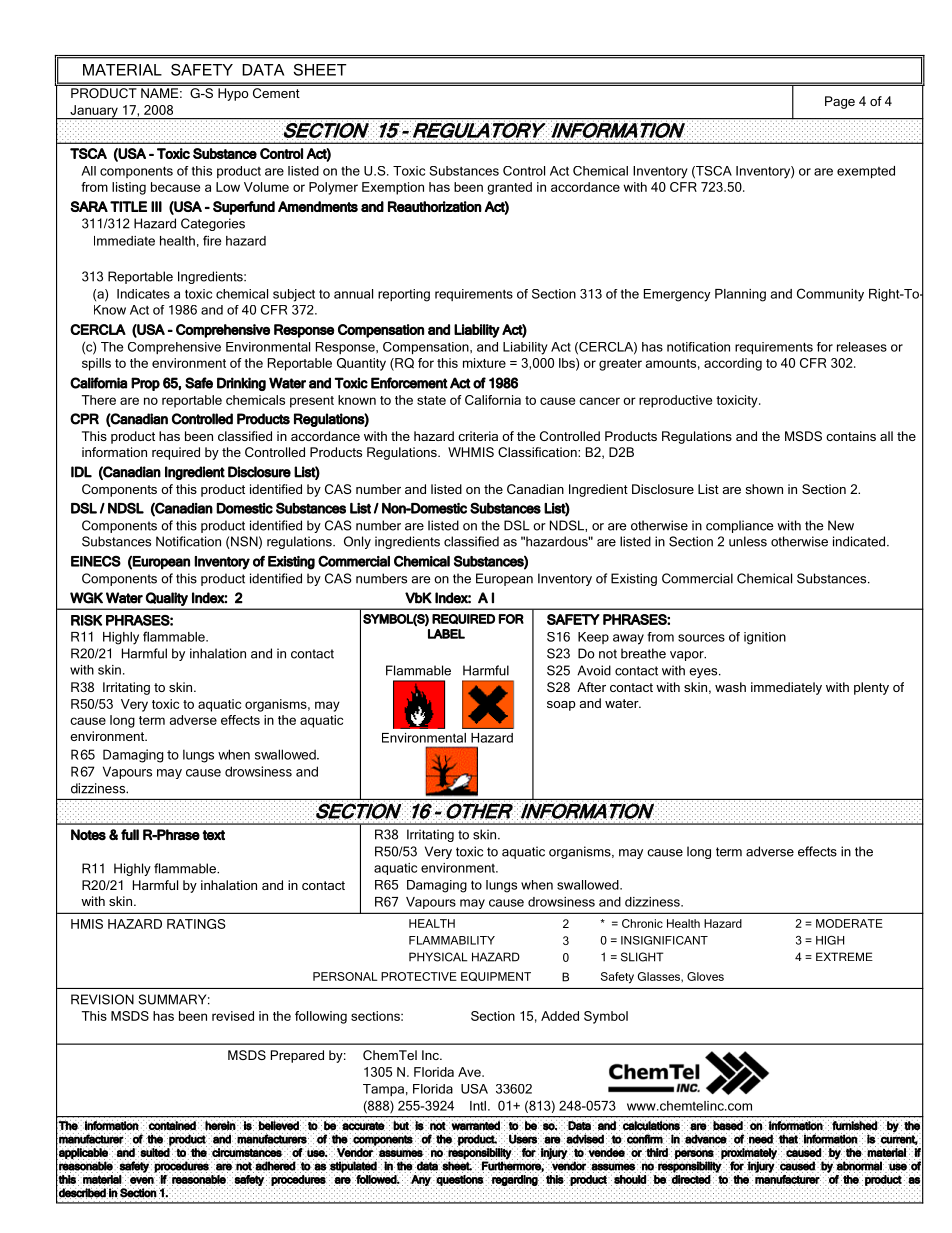  I want to click on Prop, so click(145, 384).
